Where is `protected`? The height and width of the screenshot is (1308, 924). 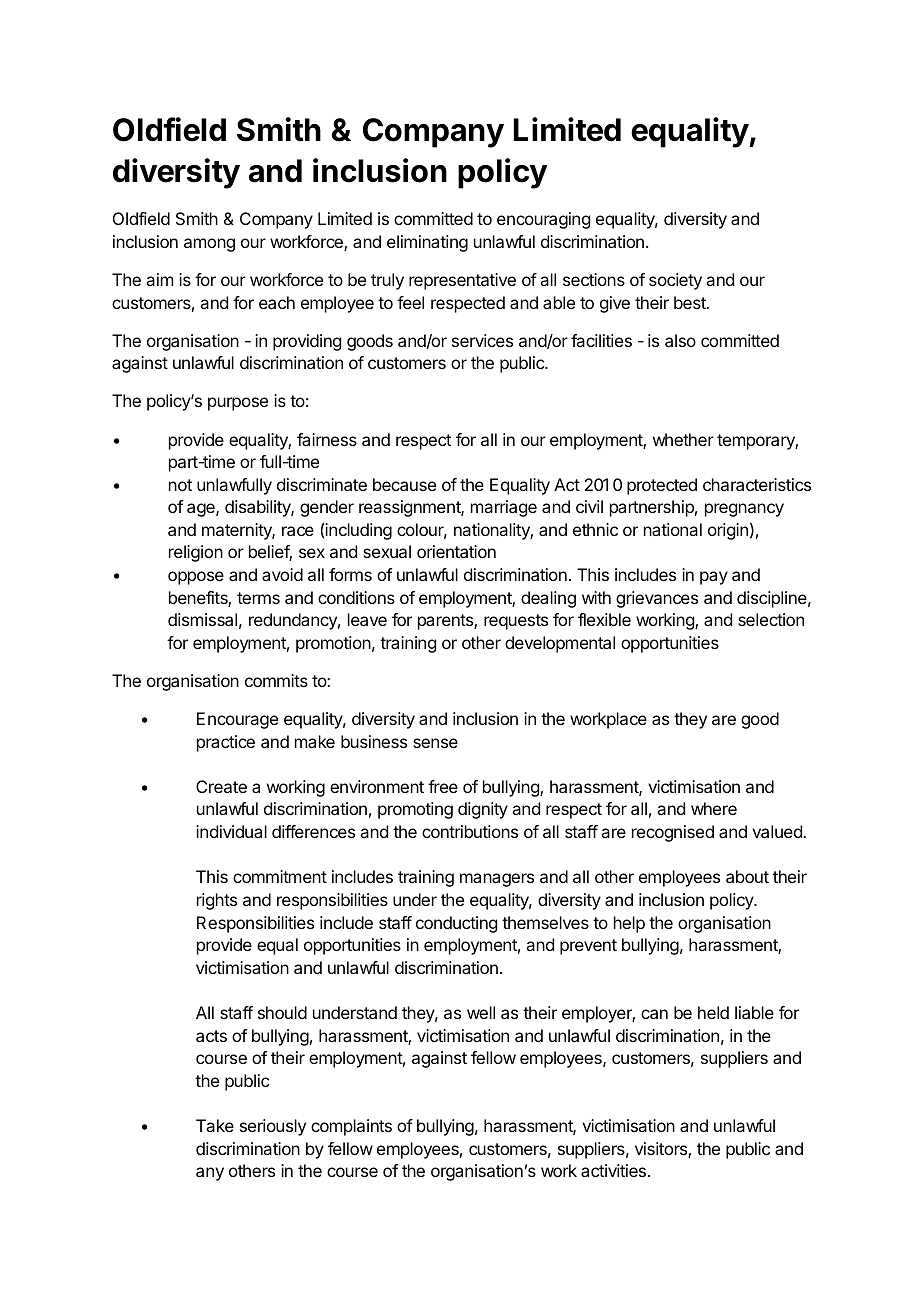 protected is located at coordinates (662, 486).
